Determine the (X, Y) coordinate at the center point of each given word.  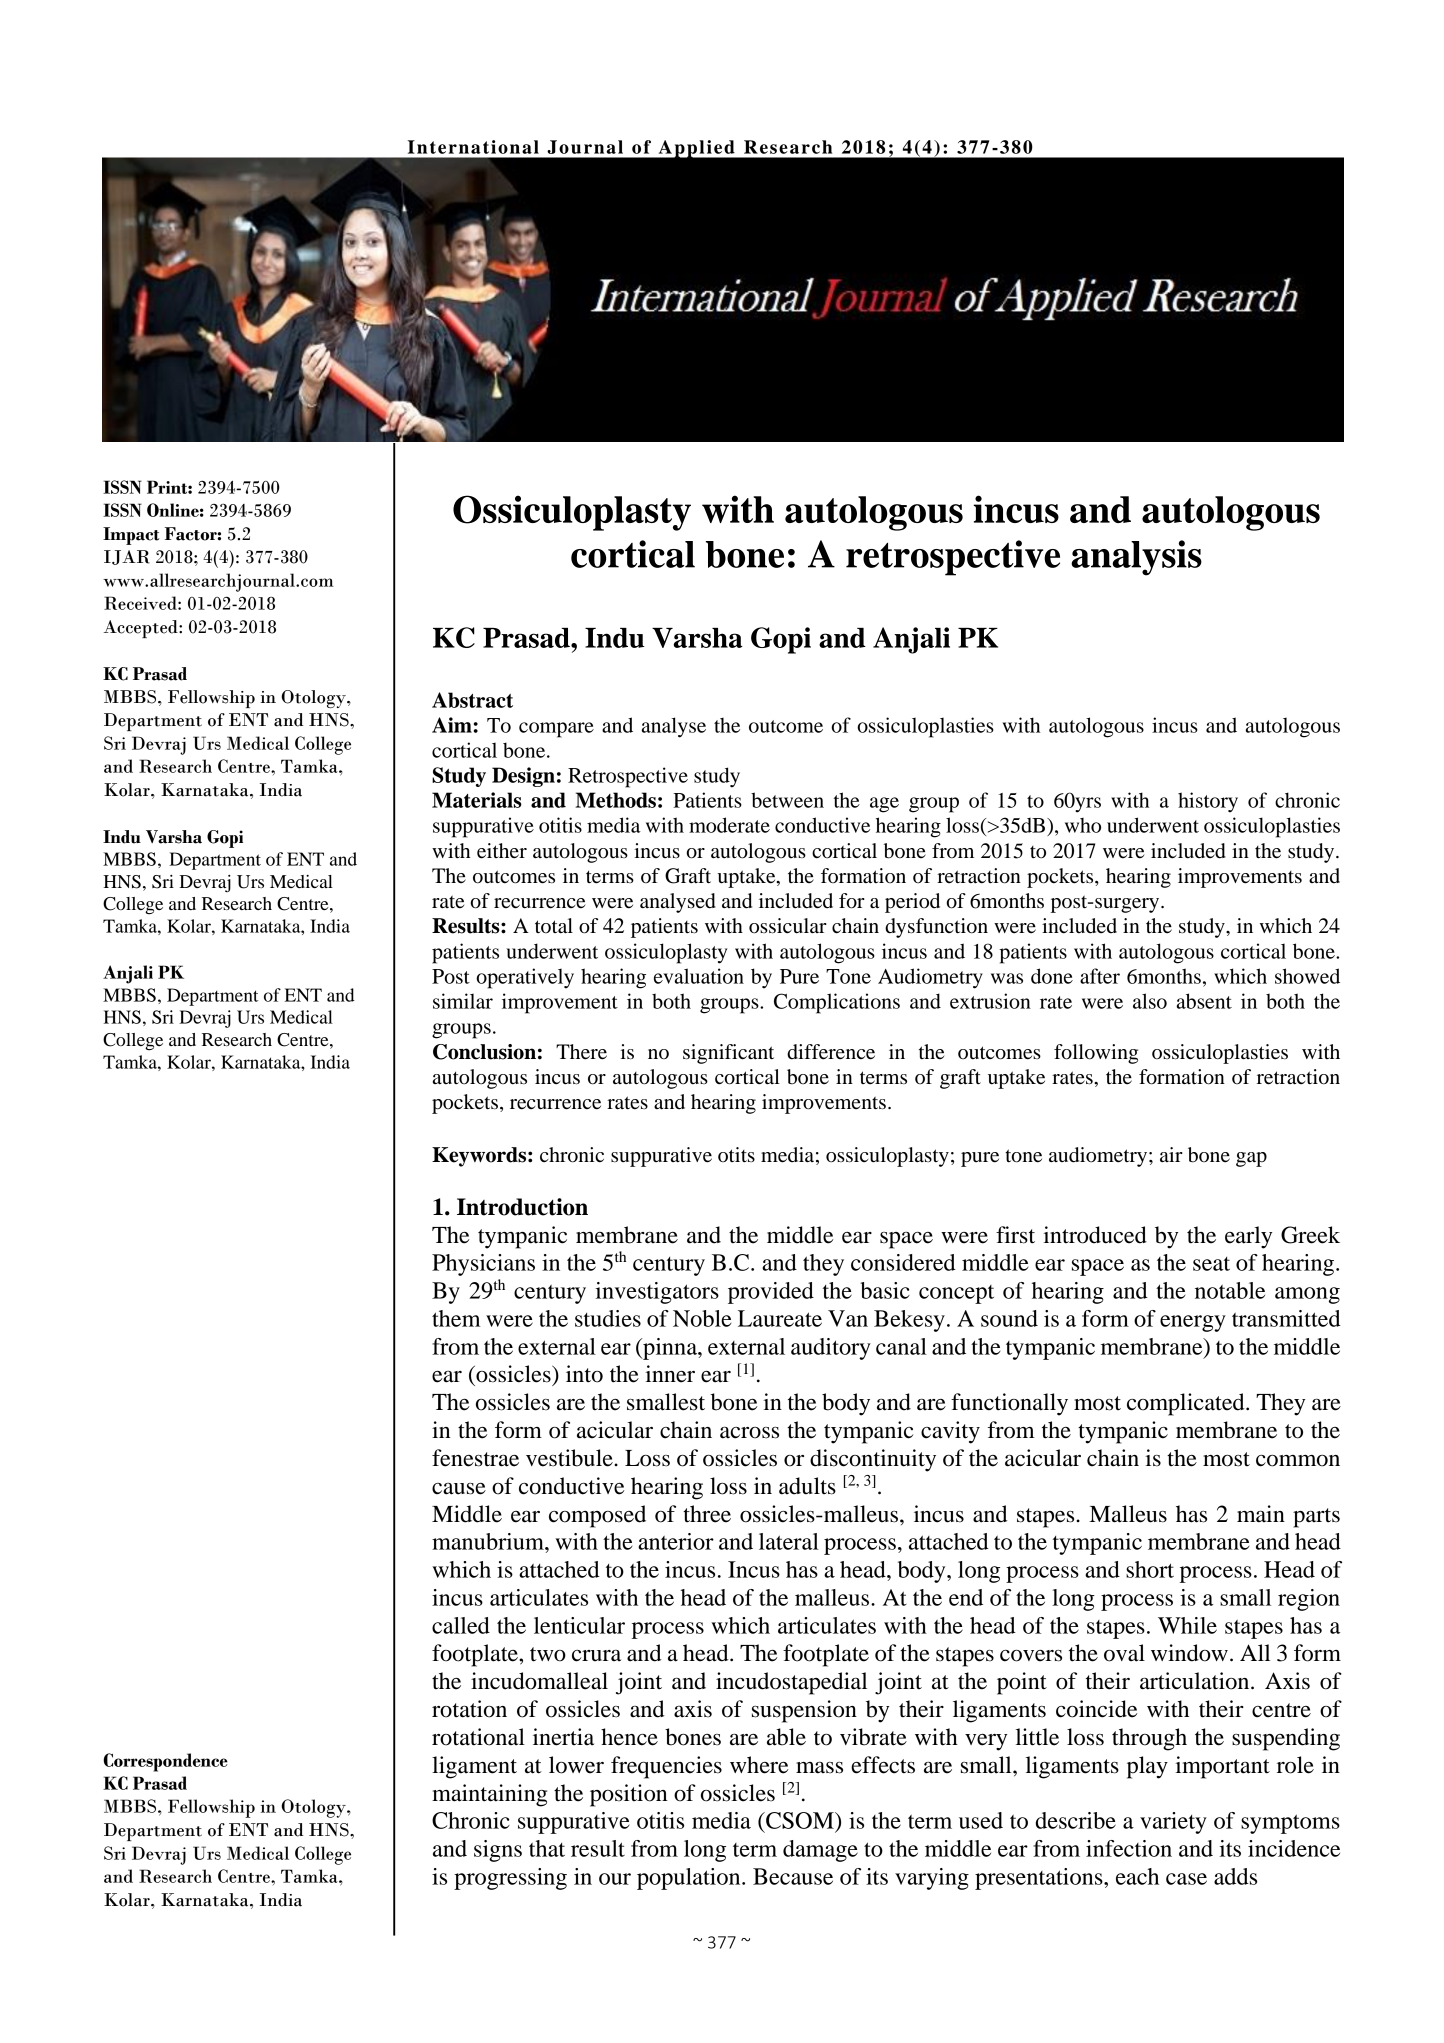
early (1248, 1237)
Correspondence (165, 1762)
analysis (1136, 558)
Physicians (483, 1265)
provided (771, 1293)
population (690, 1879)
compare (556, 730)
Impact (131, 536)
